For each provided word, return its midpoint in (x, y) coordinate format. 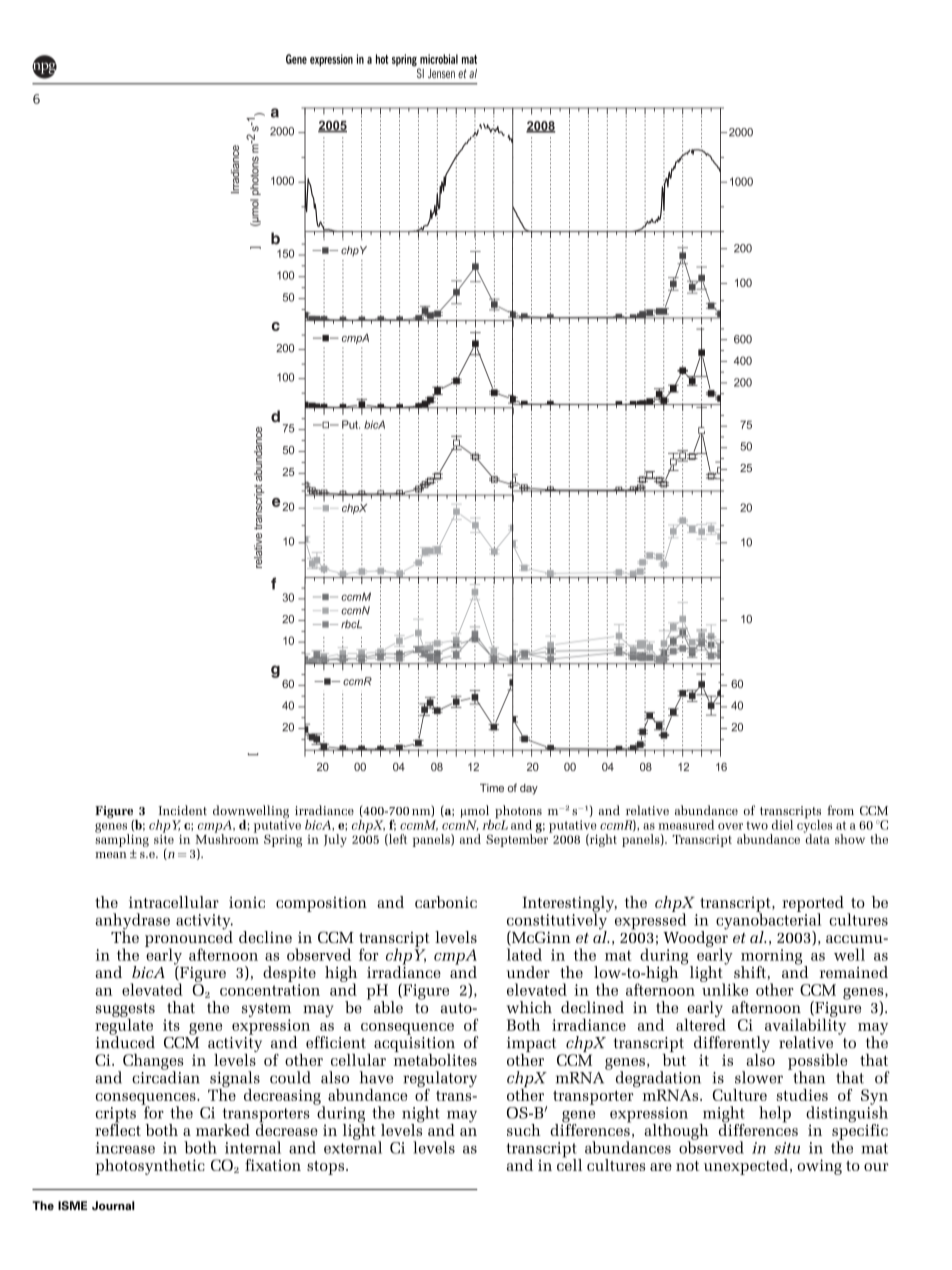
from (840, 810)
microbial (439, 59)
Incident (182, 810)
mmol (475, 811)
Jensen (441, 73)
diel (782, 825)
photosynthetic (150, 1167)
